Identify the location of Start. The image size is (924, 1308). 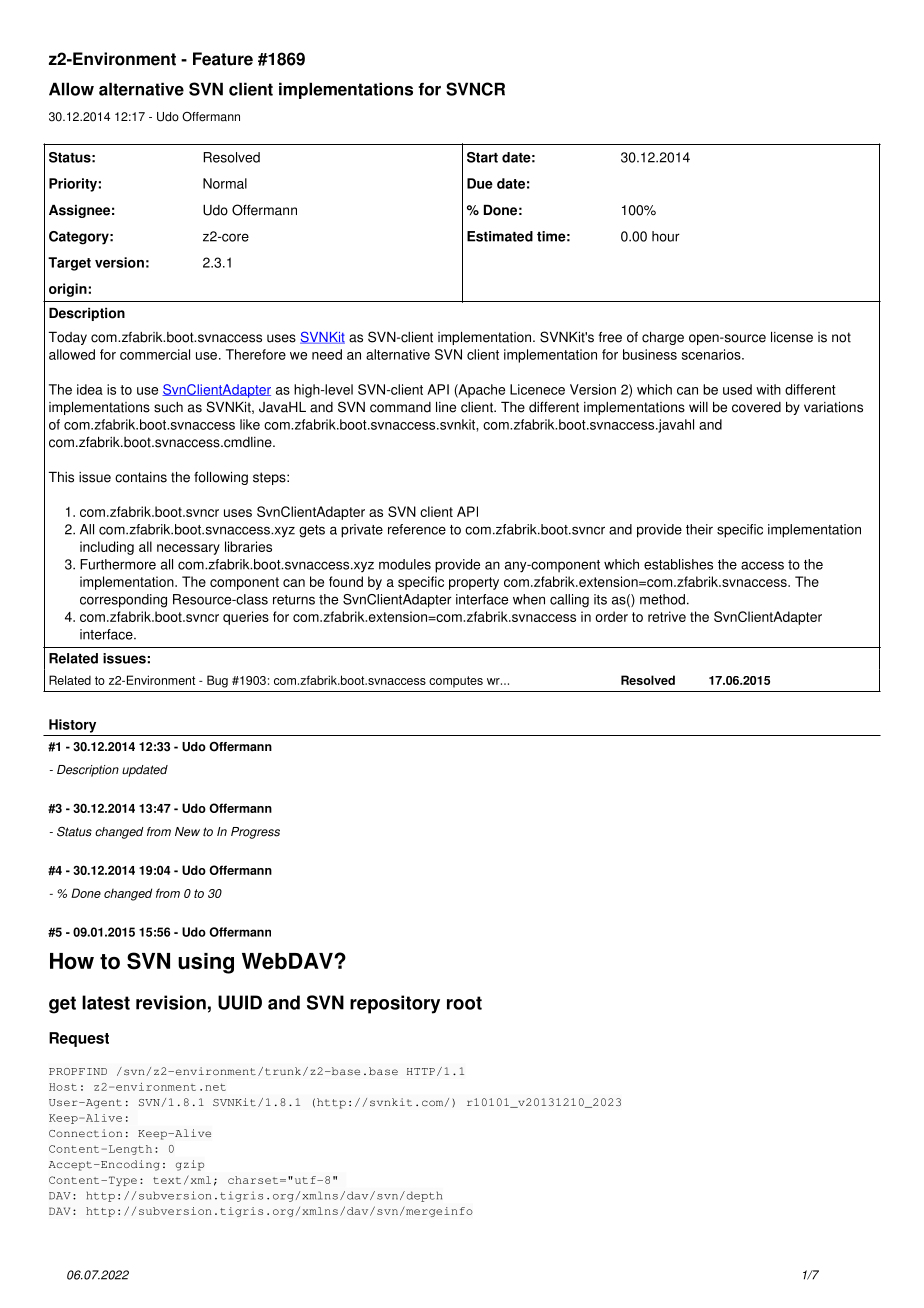
(482, 157).
